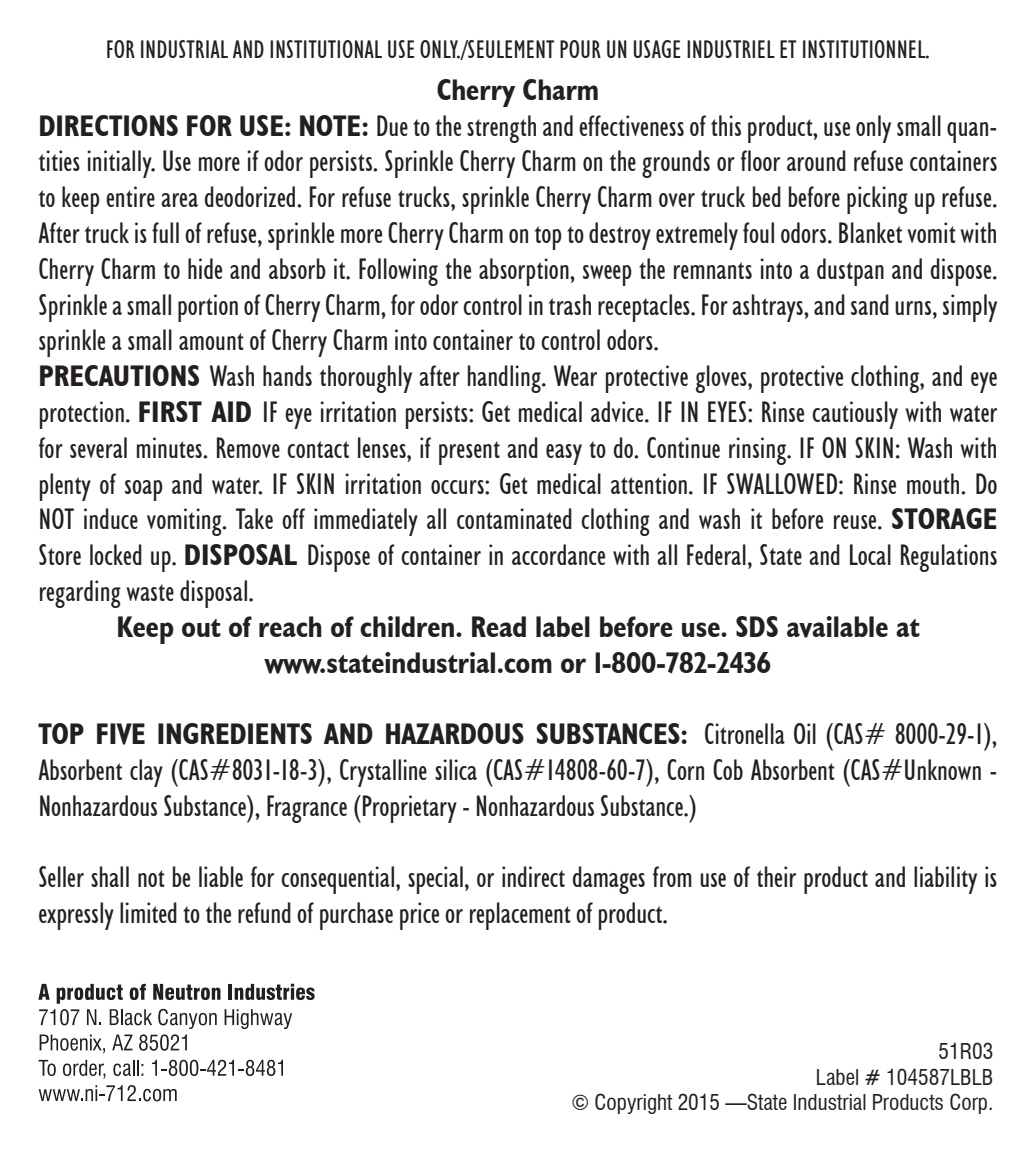  What do you see at coordinates (816, 160) in the document?
I see `around` at bounding box center [816, 160].
